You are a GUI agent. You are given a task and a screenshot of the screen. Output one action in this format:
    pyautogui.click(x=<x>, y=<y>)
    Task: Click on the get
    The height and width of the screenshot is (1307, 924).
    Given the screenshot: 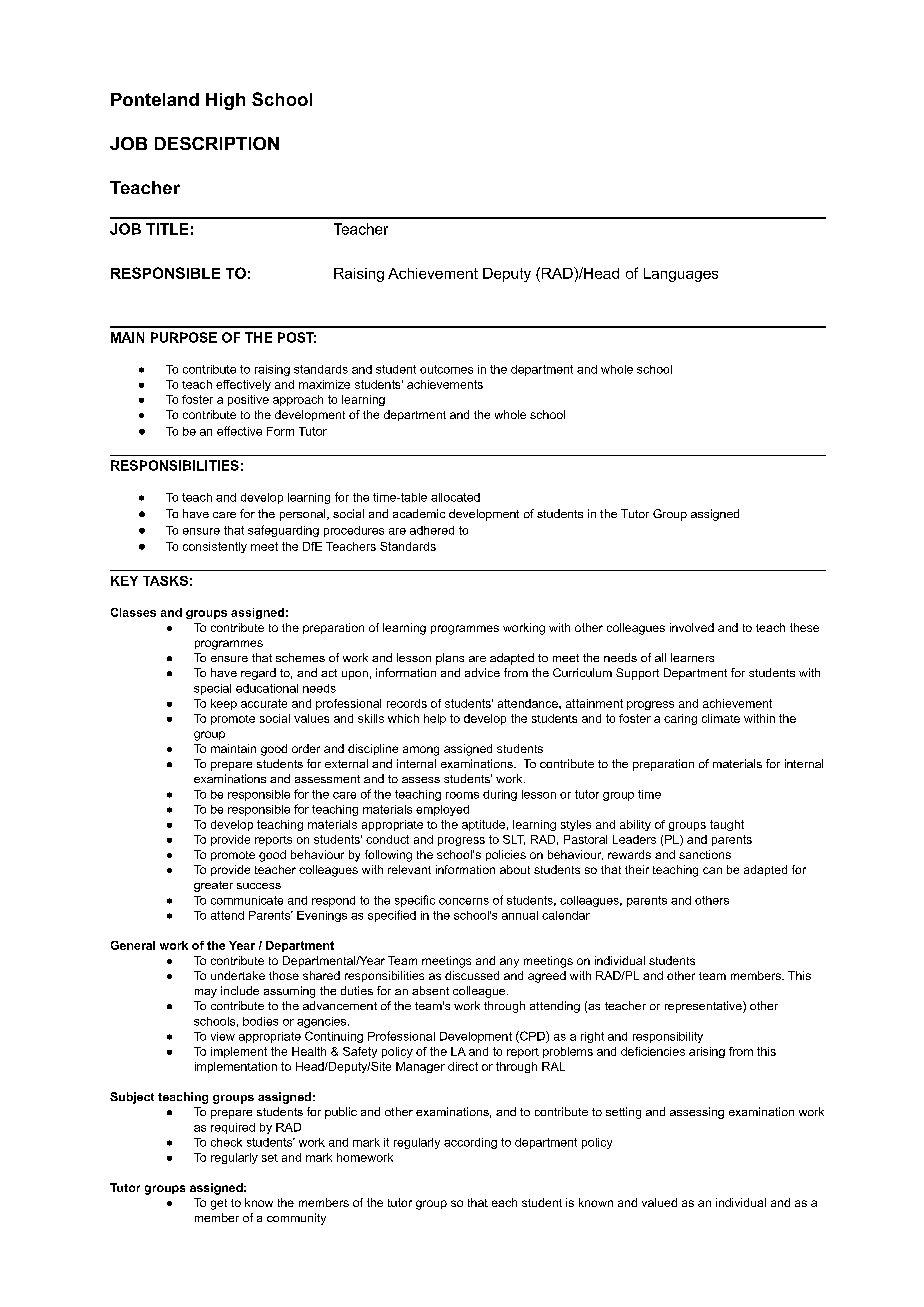 What is the action you would take?
    pyautogui.click(x=219, y=1204)
